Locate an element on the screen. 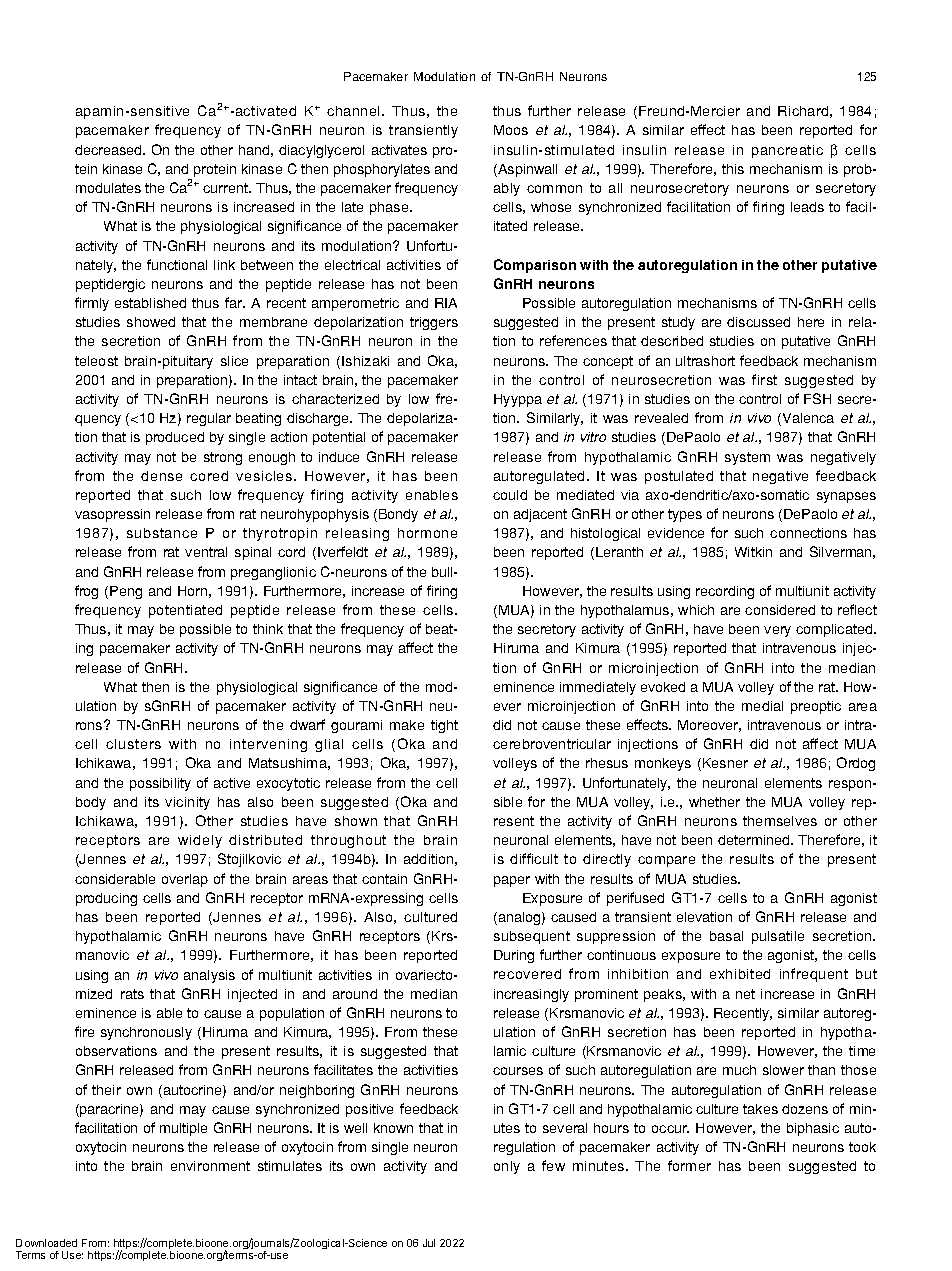 The width and height of the screenshot is (952, 1271). environment is located at coordinates (210, 1166).
